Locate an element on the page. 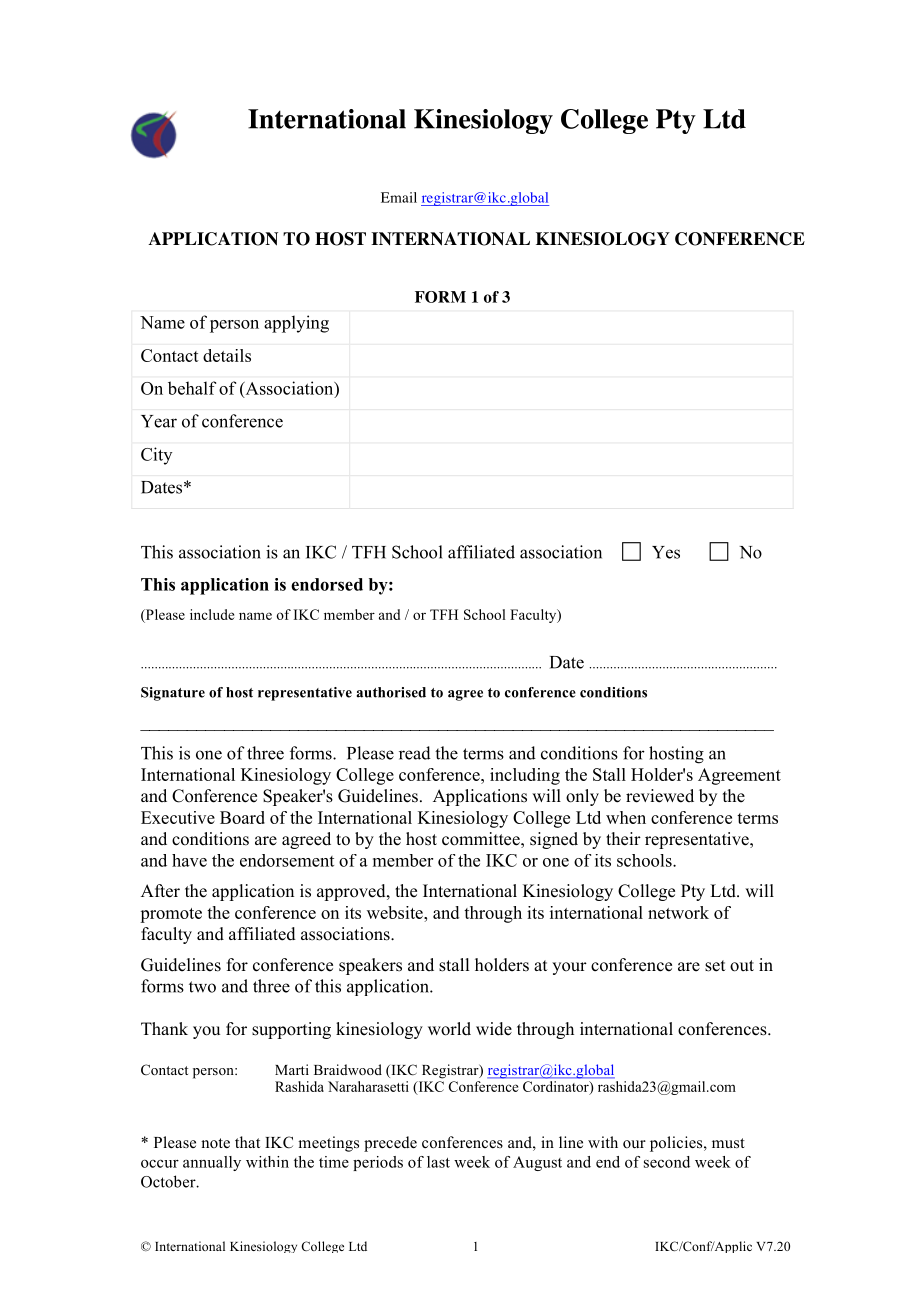  note is located at coordinates (215, 1143).
